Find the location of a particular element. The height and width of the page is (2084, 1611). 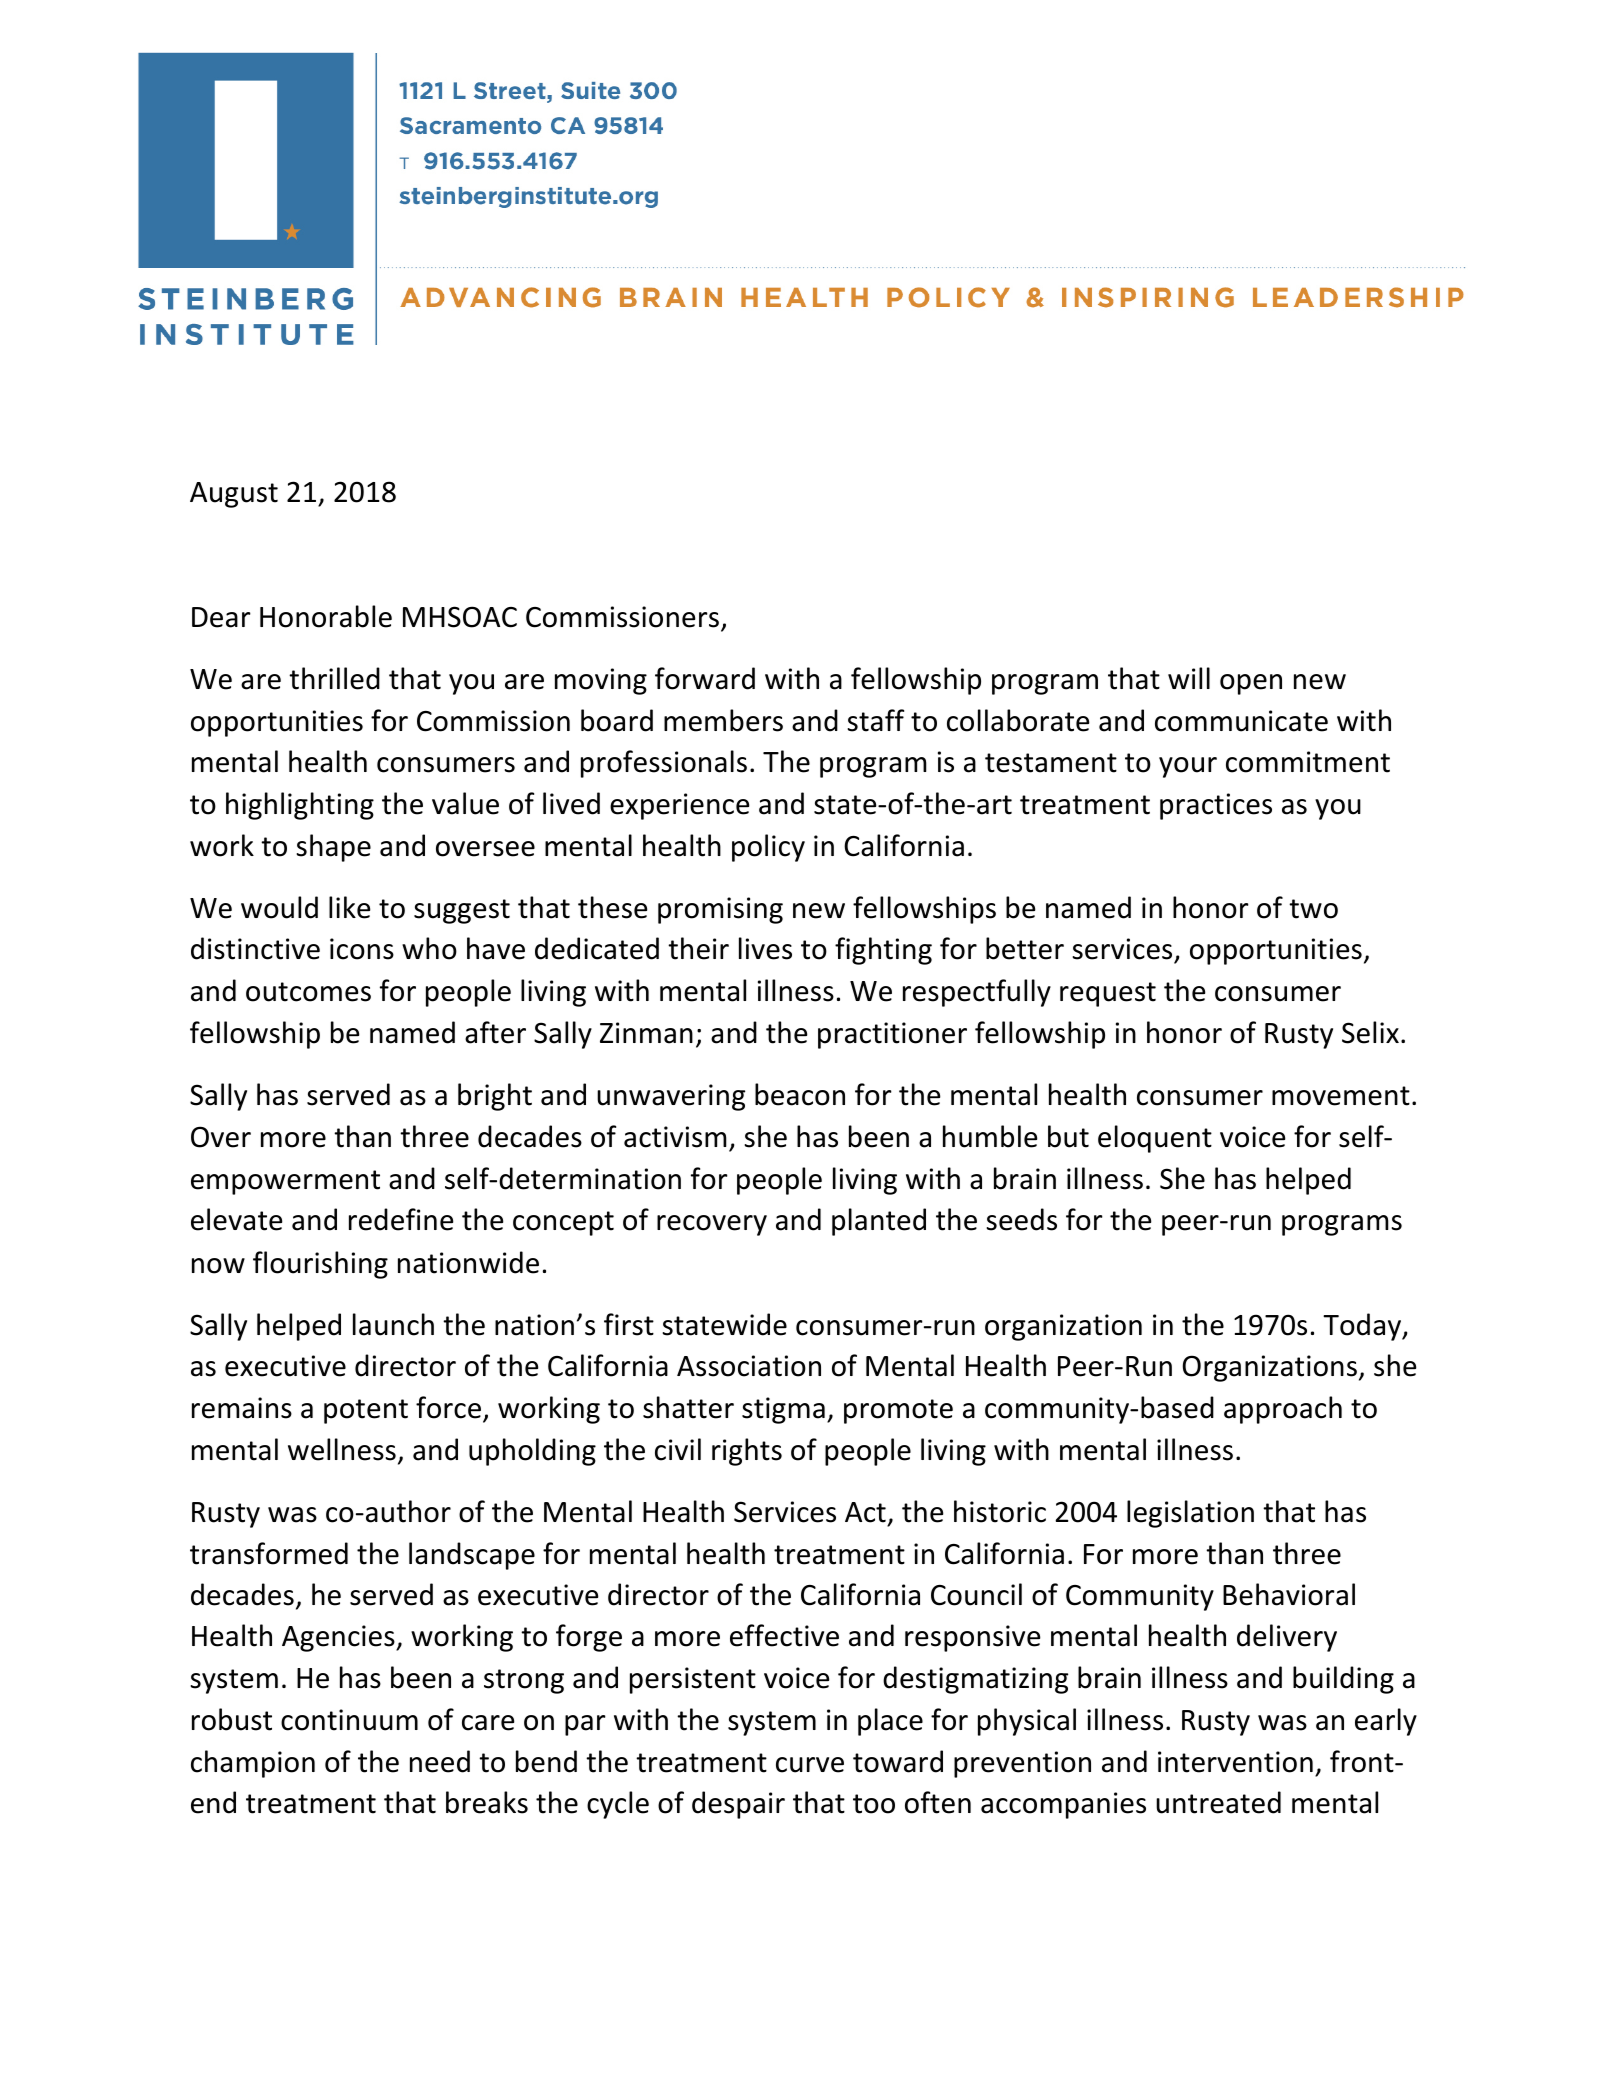

Association is located at coordinates (749, 1366).
